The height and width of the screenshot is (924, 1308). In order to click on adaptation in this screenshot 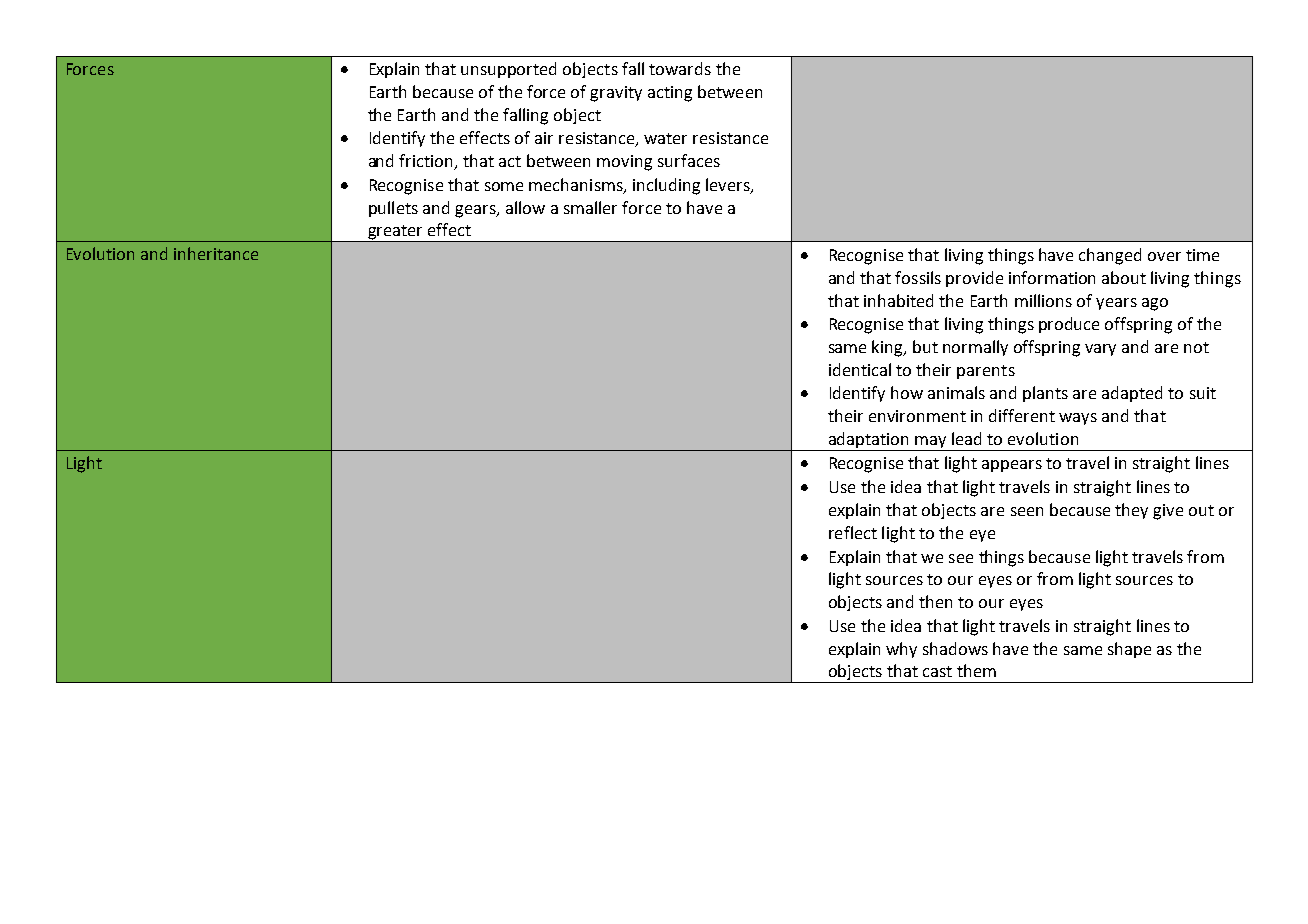, I will do `click(868, 441)`.
